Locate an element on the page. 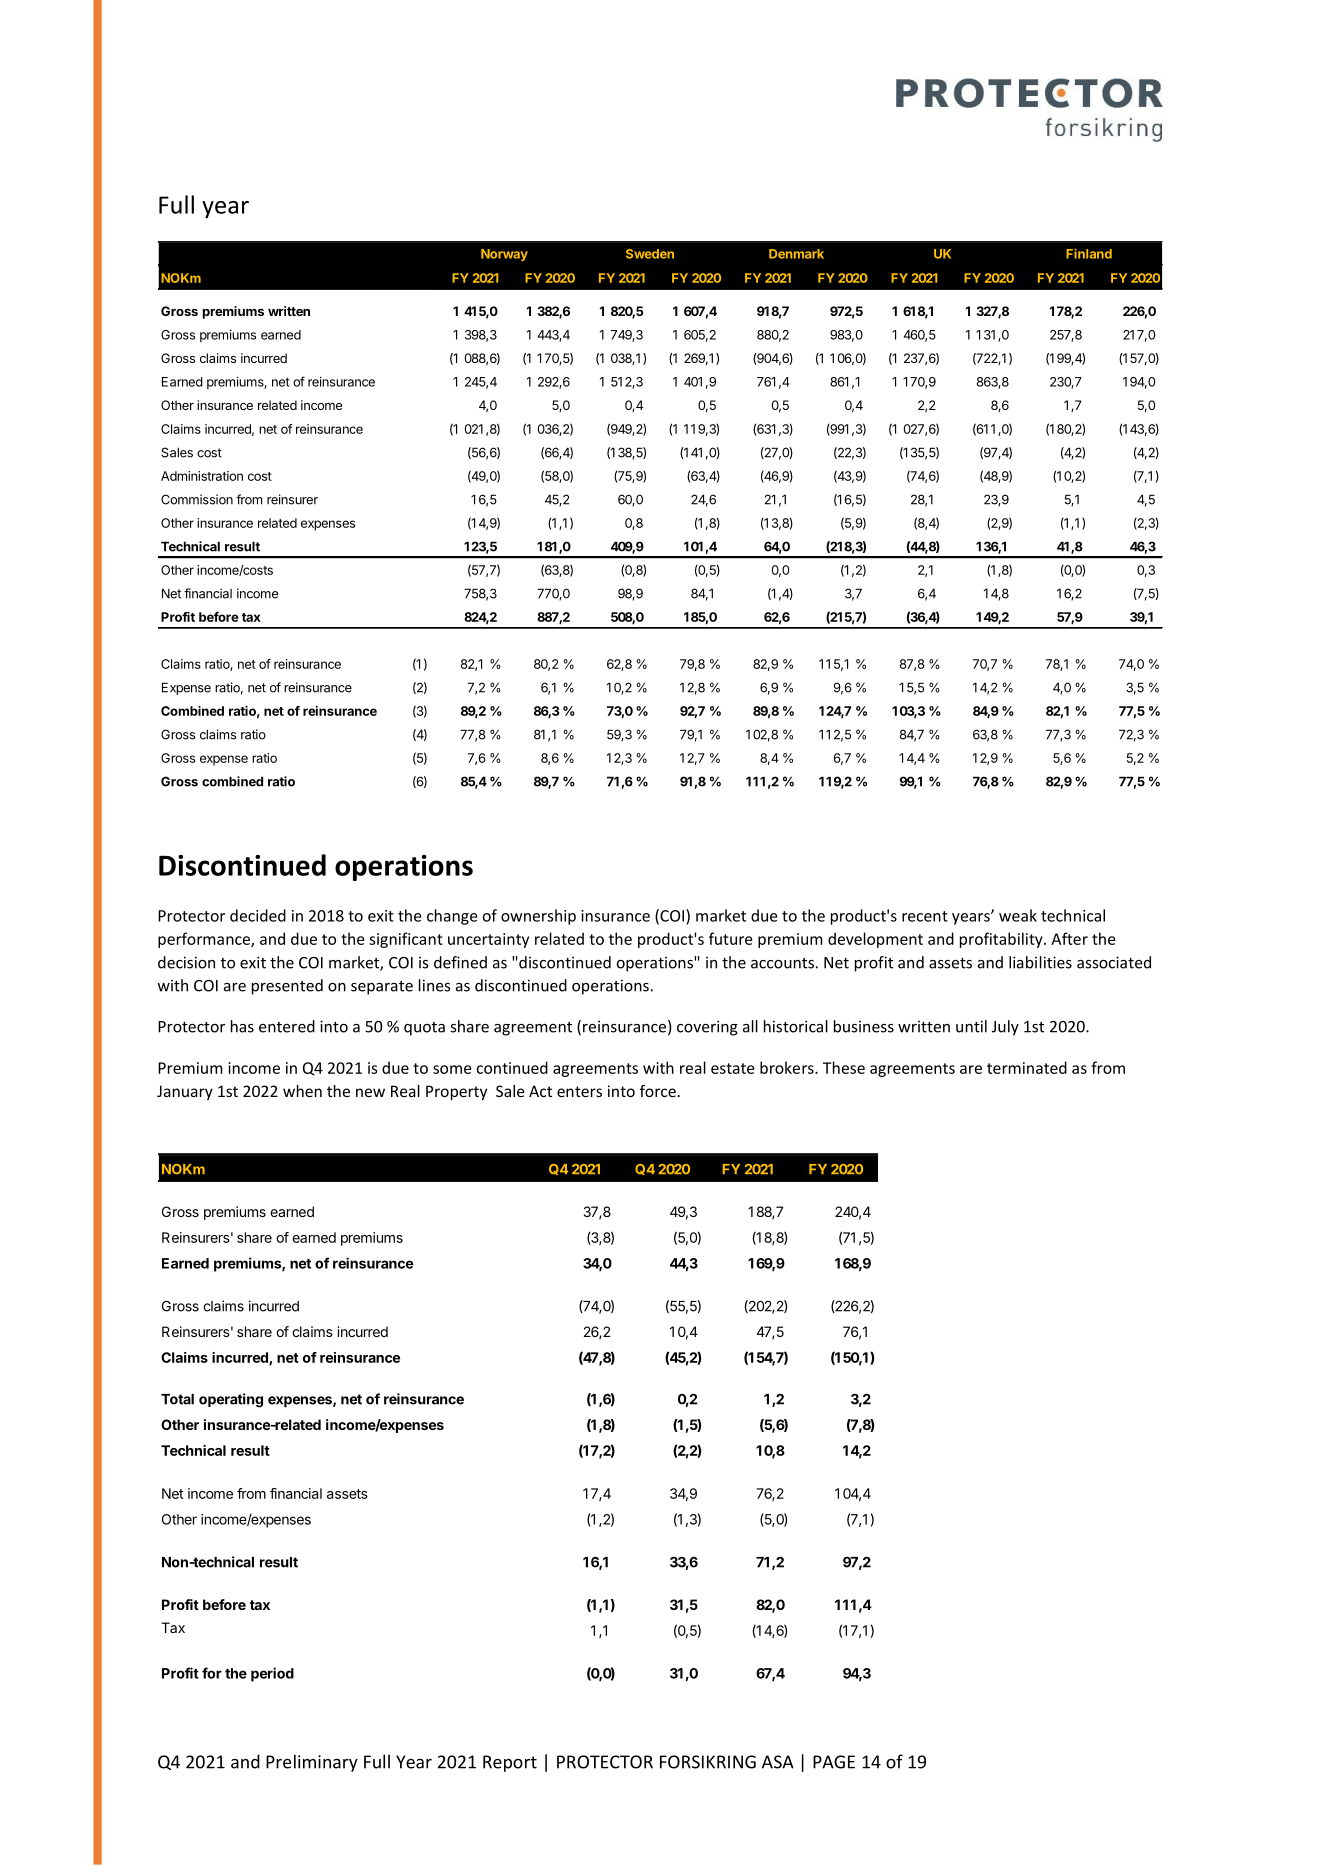 This document has height=1866, width=1320. Sweden is located at coordinates (650, 254).
